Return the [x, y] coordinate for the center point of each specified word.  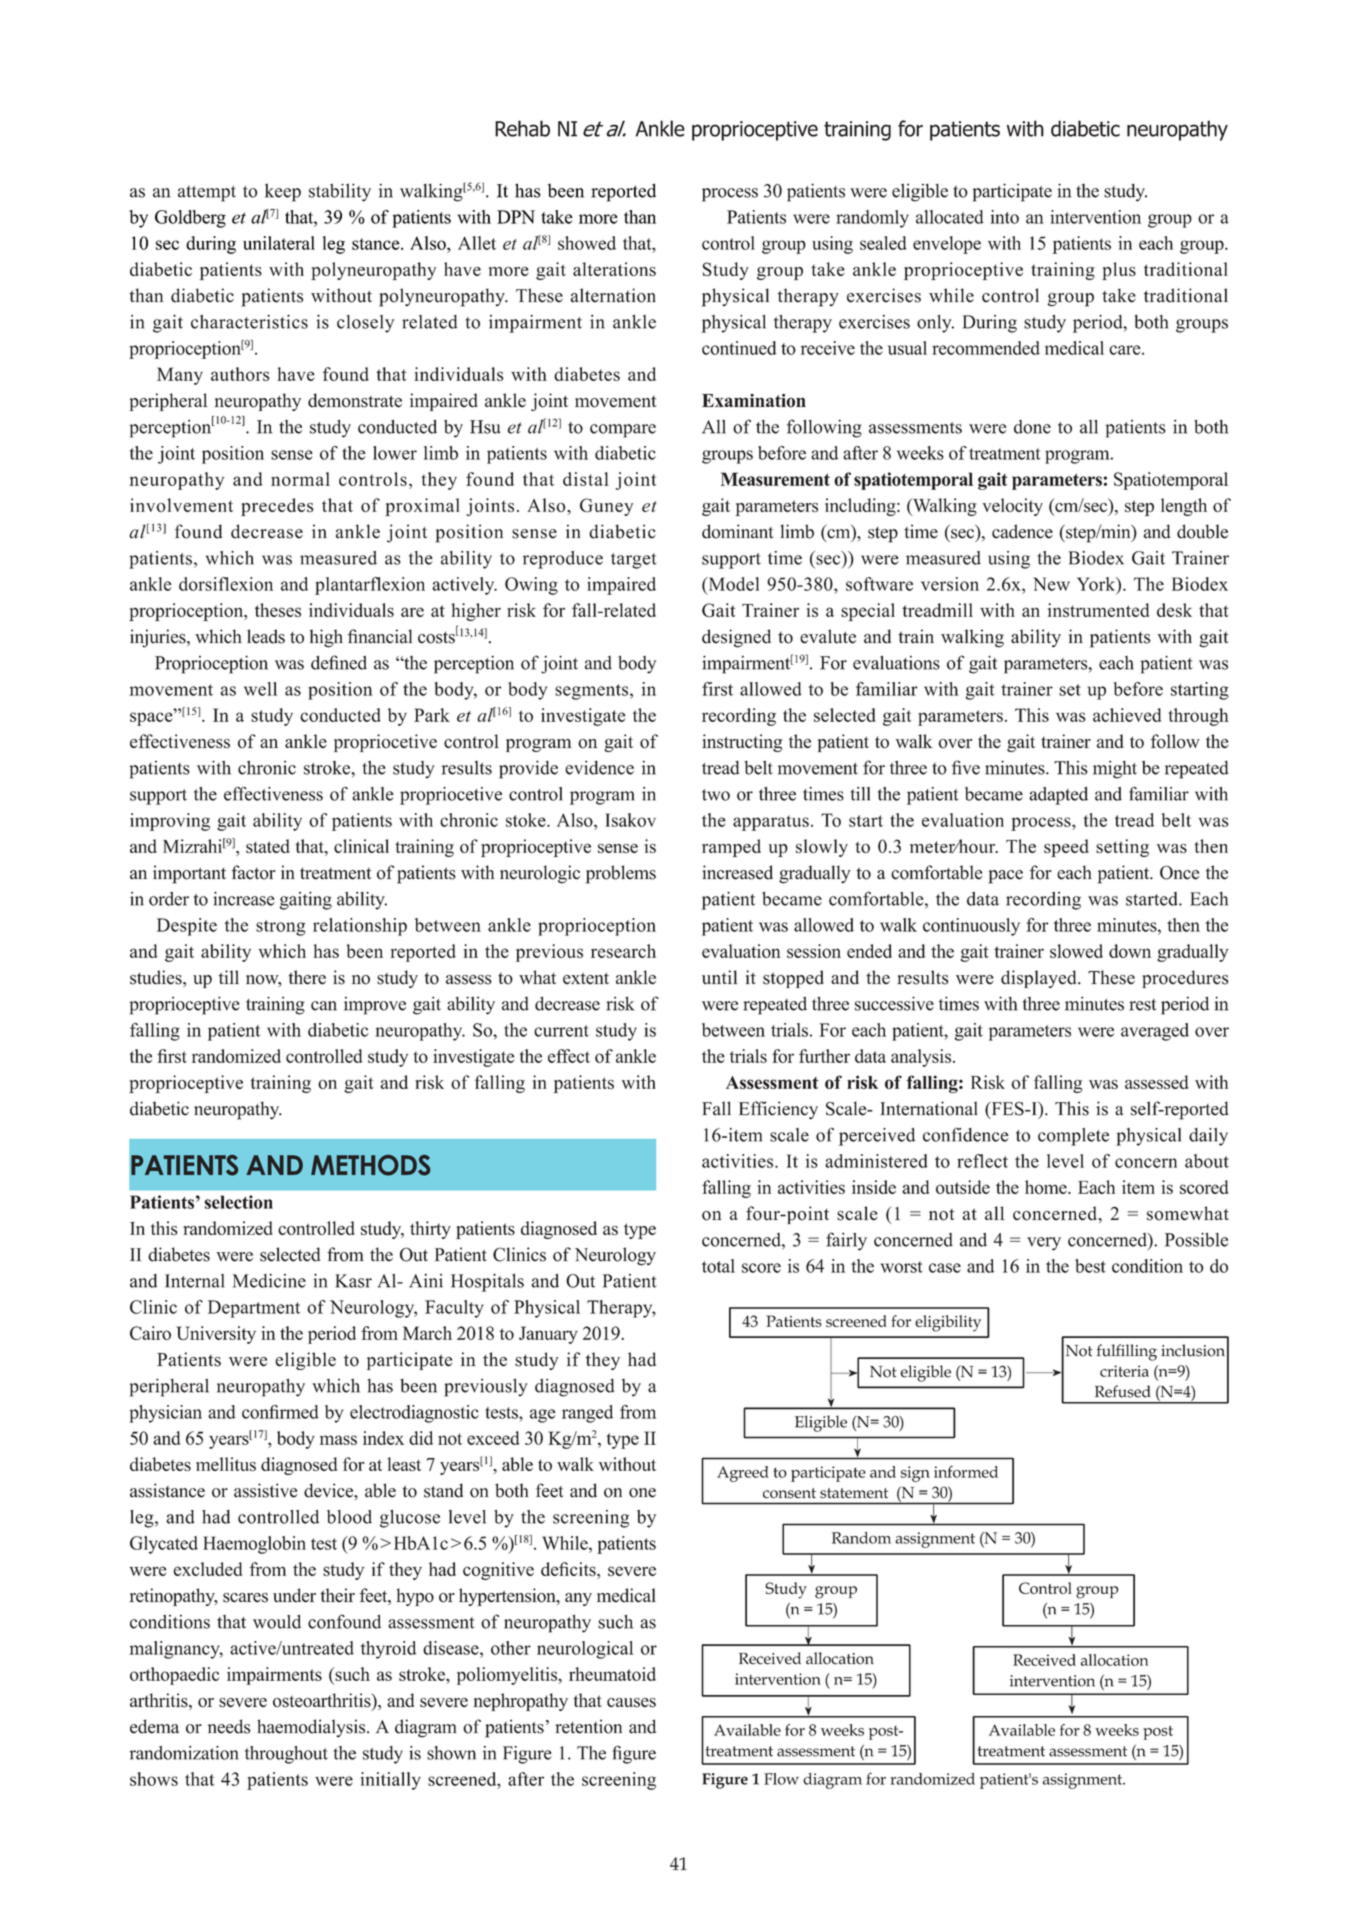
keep [283, 193]
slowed [1076, 951]
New [1051, 584]
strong [281, 928]
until [720, 977]
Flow [781, 1779]
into [1004, 217]
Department [254, 1309]
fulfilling [1126, 1352]
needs [229, 1726]
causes [631, 1703]
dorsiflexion [226, 584]
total [718, 1266]
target [633, 561]
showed [587, 243]
